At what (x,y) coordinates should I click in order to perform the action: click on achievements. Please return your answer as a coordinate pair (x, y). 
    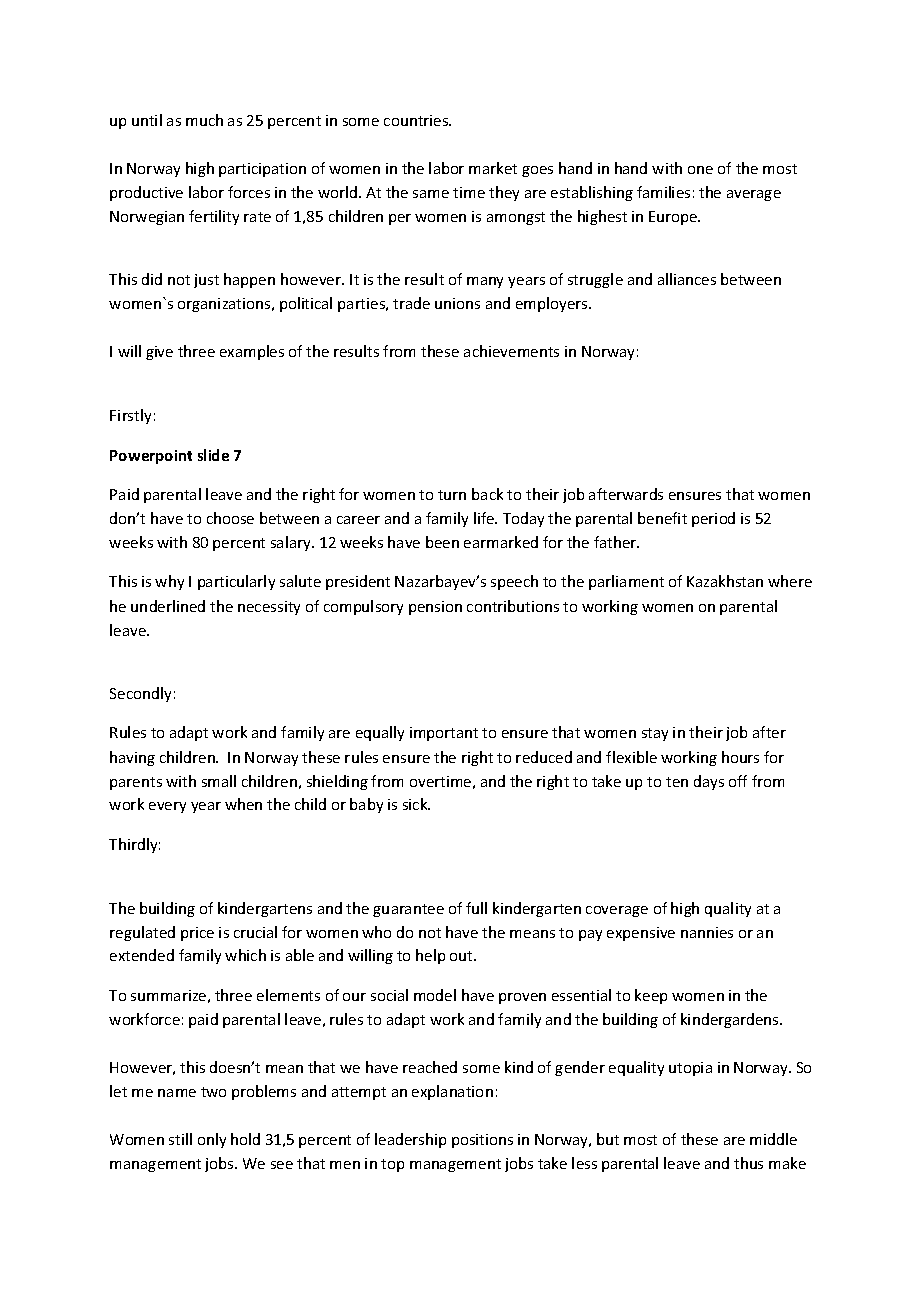
    Looking at the image, I should click on (511, 351).
